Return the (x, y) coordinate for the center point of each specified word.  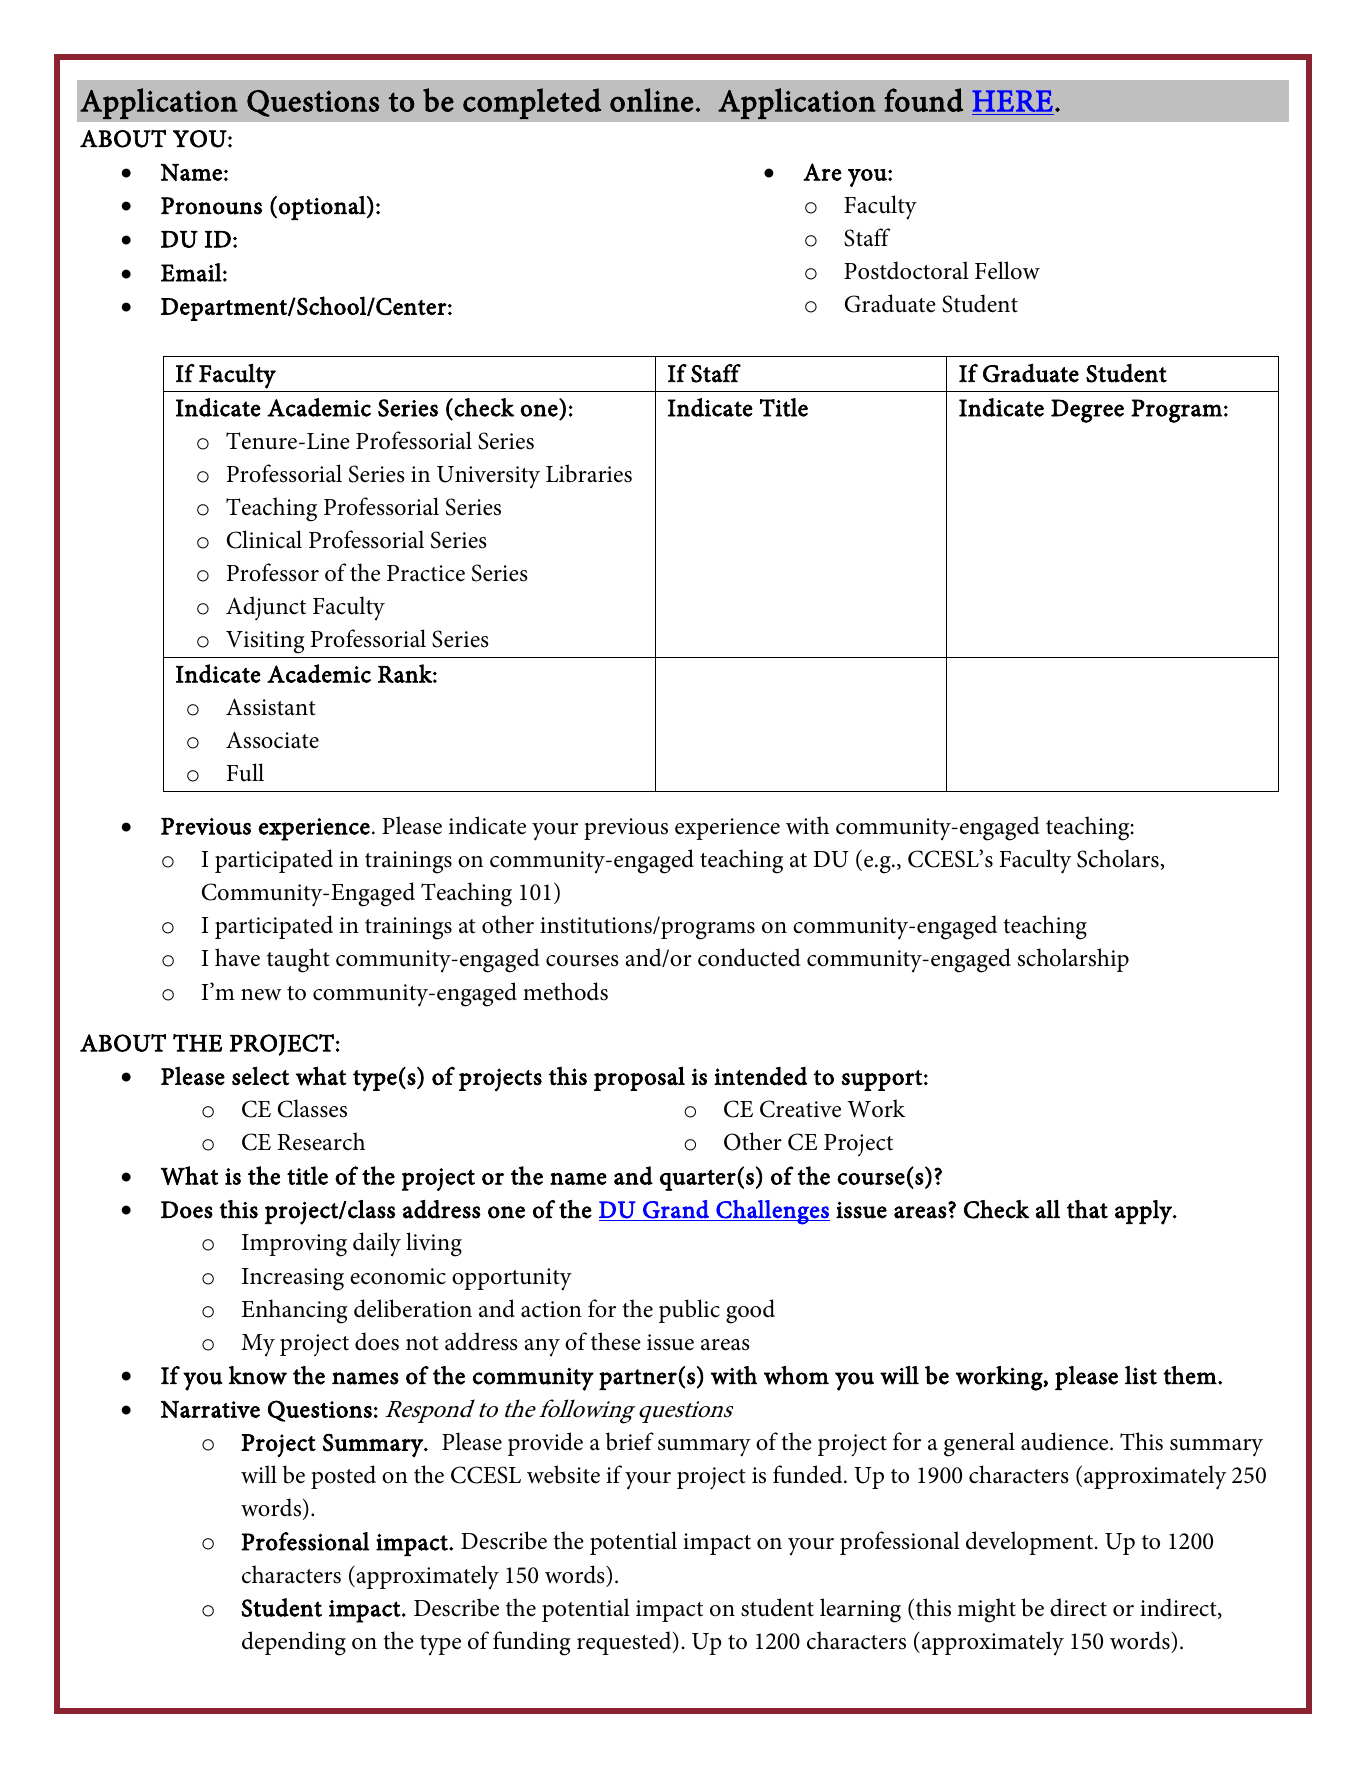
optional (323, 208)
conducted (749, 957)
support (882, 1080)
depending (294, 1643)
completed (532, 103)
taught (298, 960)
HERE (1012, 101)
